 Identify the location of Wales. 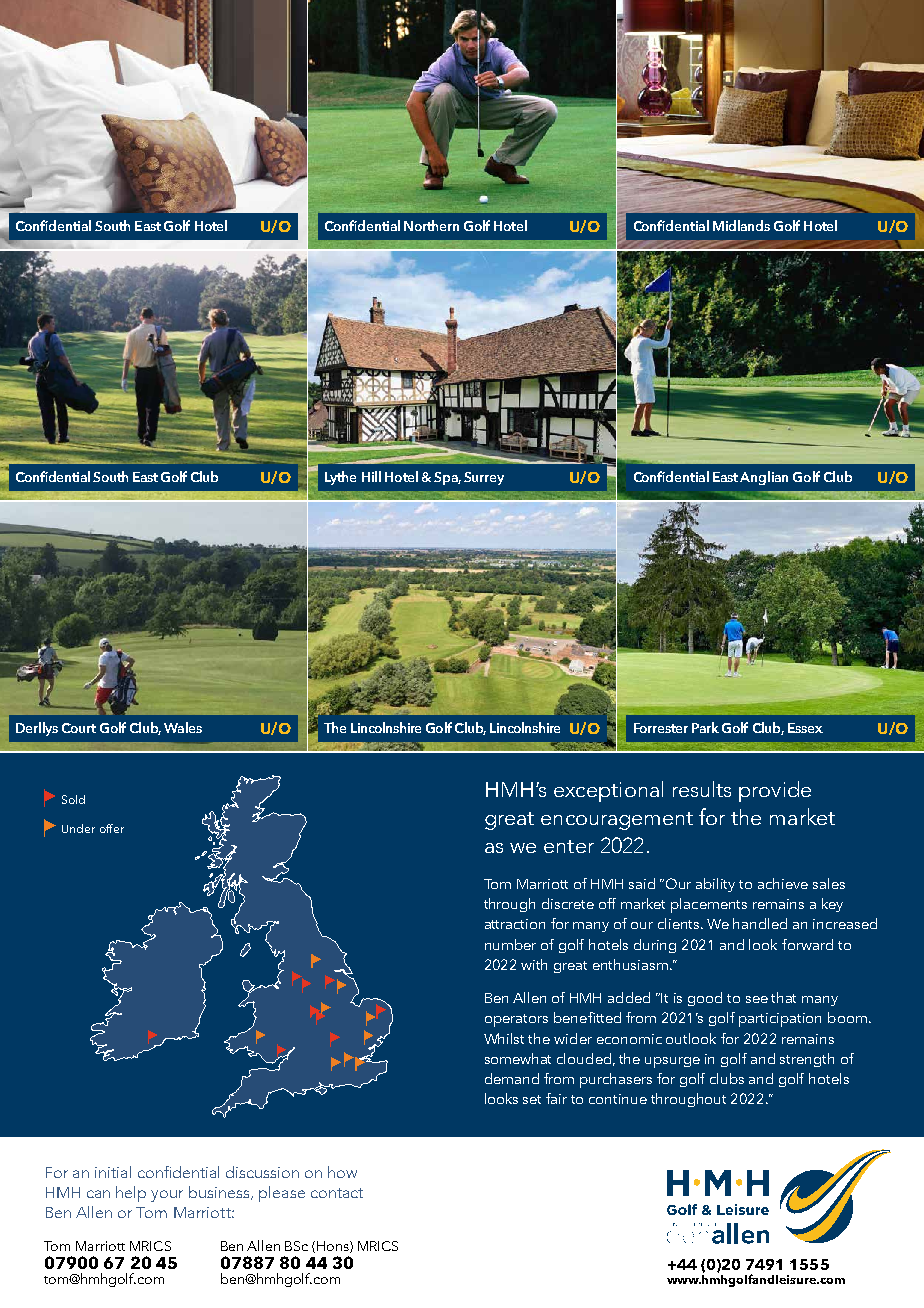
(183, 727).
